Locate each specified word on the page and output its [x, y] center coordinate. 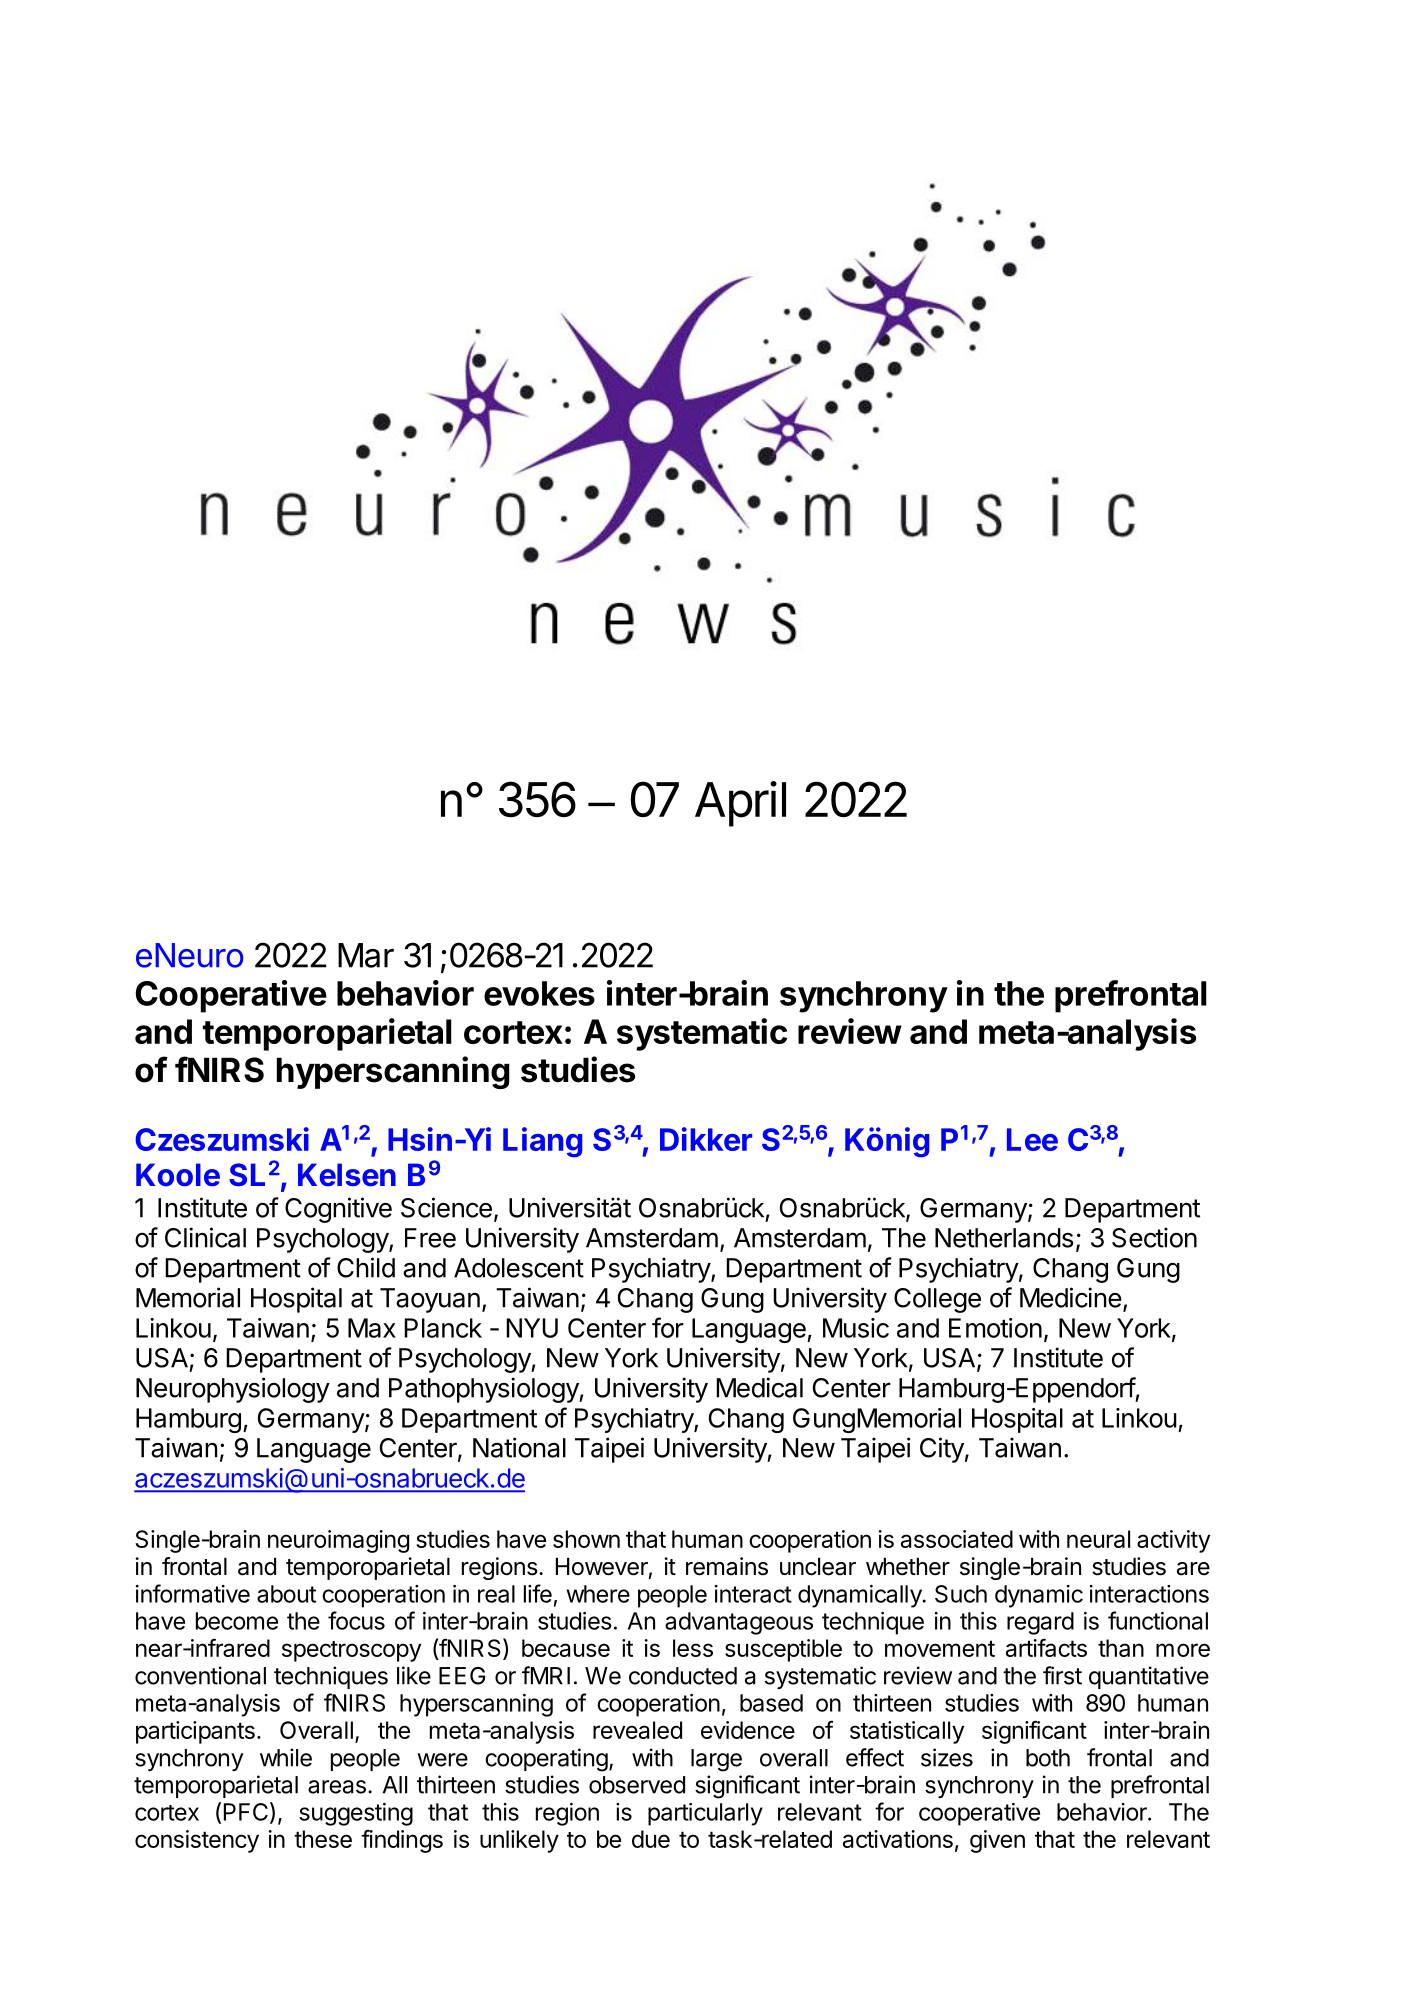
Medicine [1071, 1297]
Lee [1032, 1139]
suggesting [356, 1814]
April [740, 804]
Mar [366, 955]
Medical [759, 1387]
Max [372, 1328]
